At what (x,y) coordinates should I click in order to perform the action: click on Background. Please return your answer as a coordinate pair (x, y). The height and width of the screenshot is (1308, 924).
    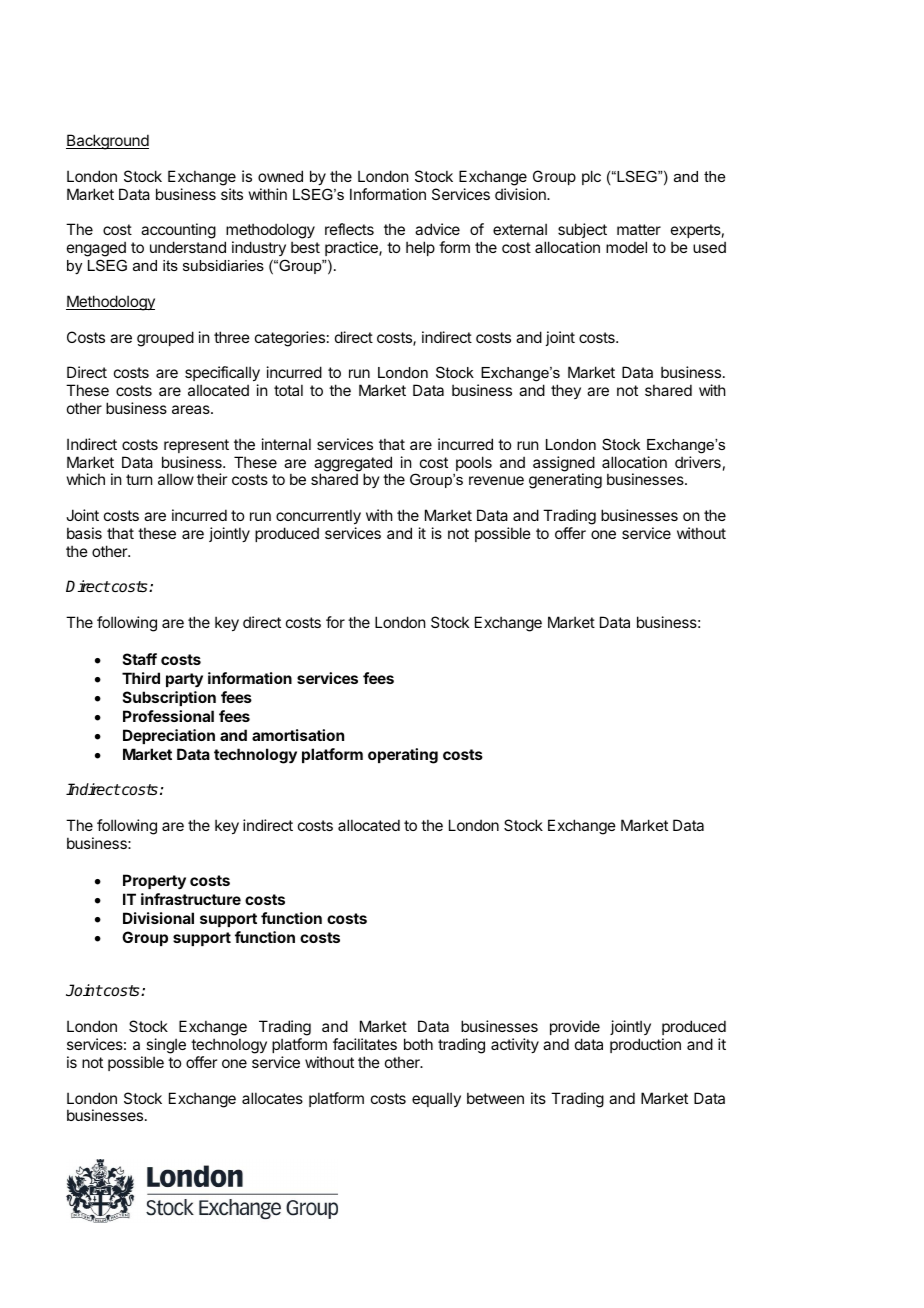
    Looking at the image, I should click on (107, 142).
